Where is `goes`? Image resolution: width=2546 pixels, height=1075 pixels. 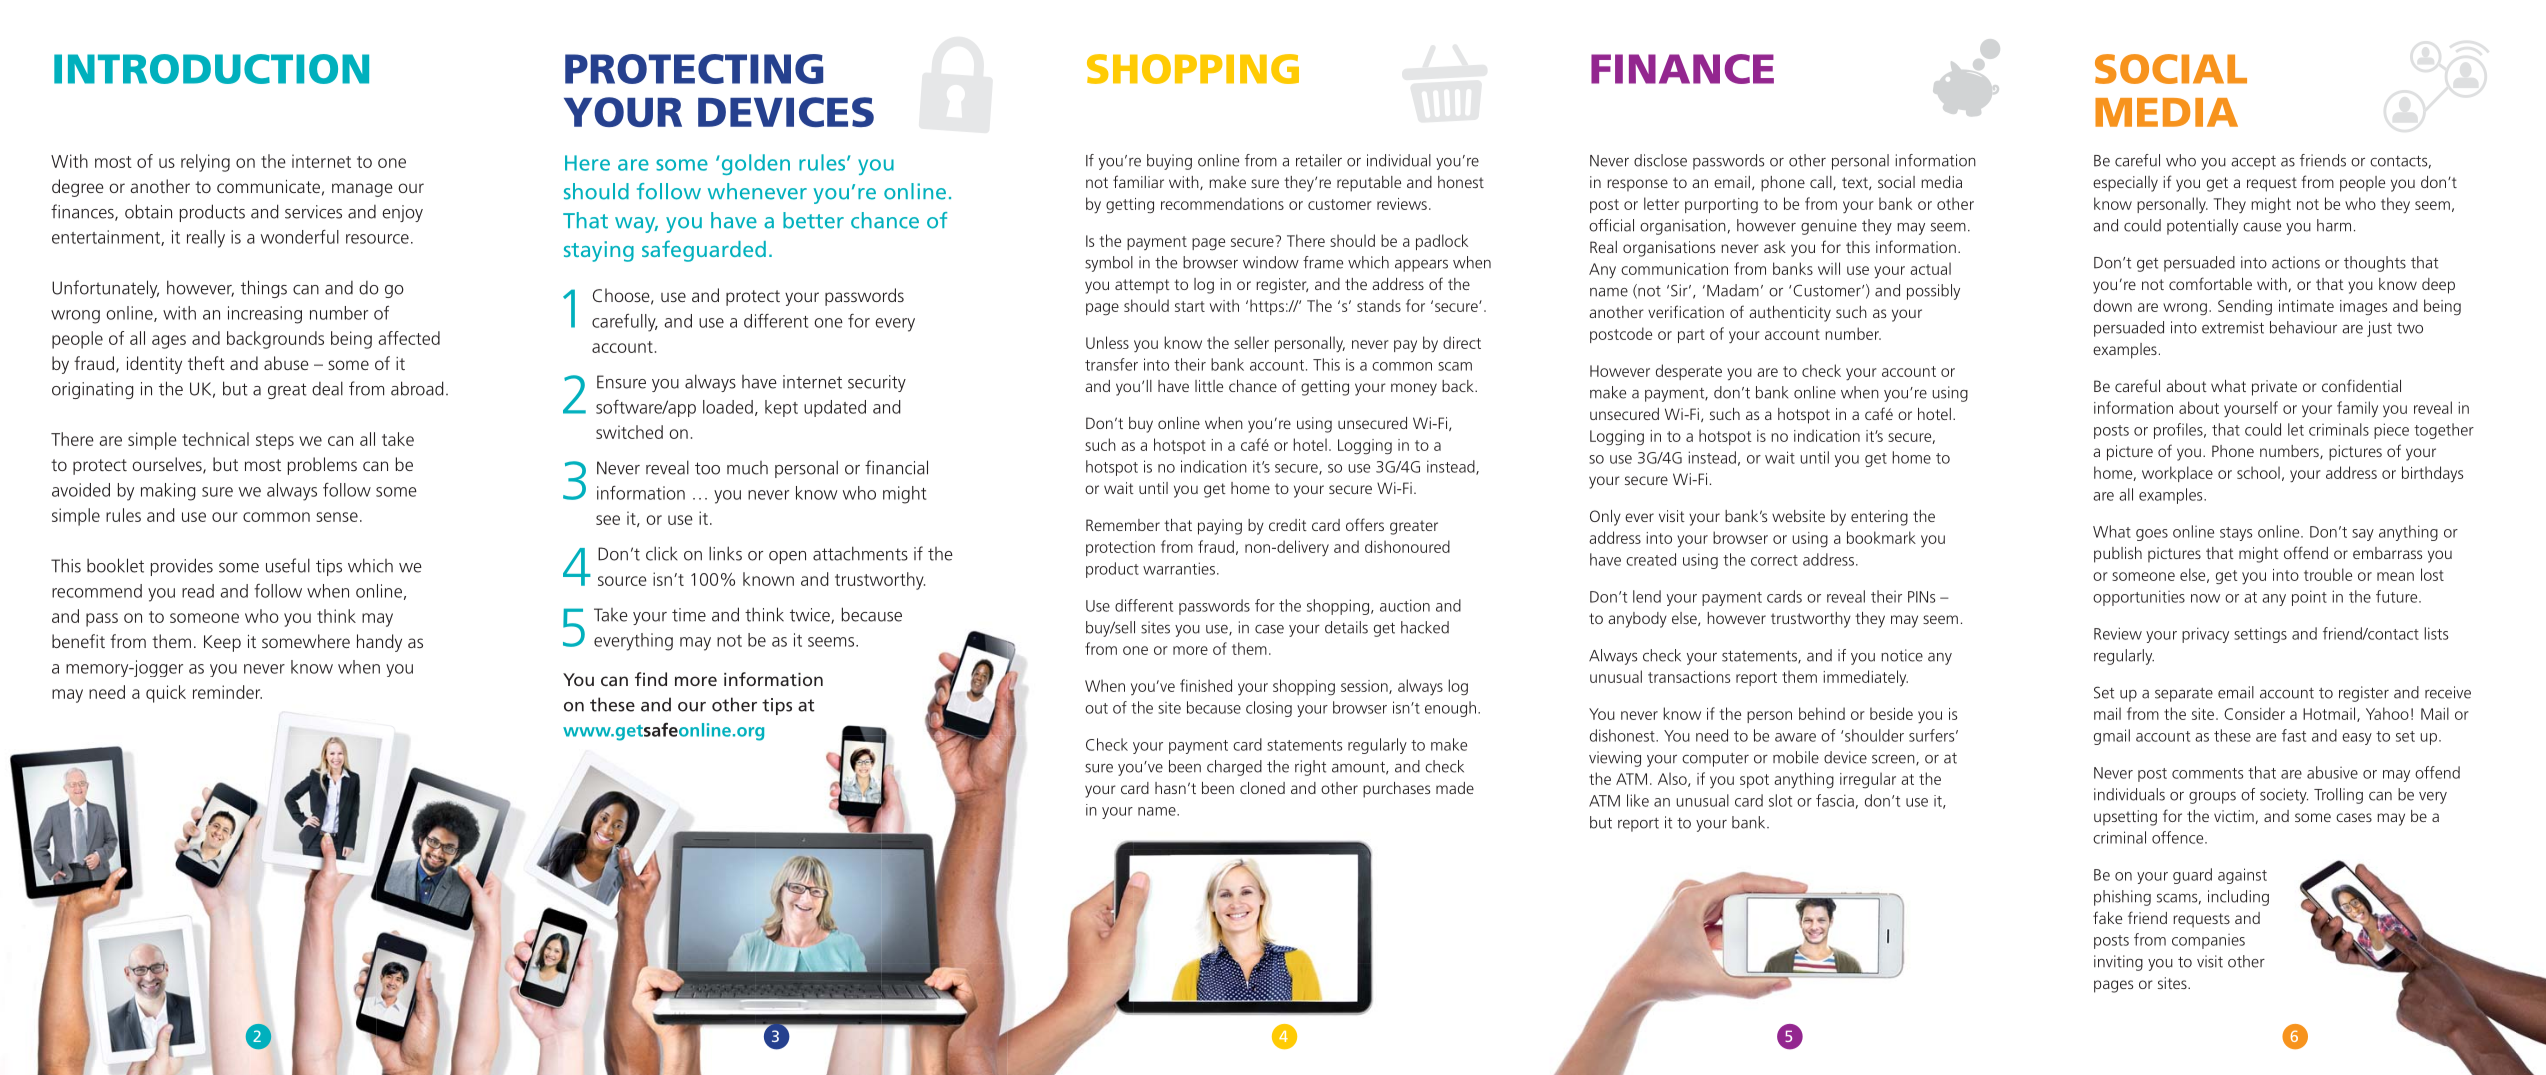 goes is located at coordinates (2152, 535).
